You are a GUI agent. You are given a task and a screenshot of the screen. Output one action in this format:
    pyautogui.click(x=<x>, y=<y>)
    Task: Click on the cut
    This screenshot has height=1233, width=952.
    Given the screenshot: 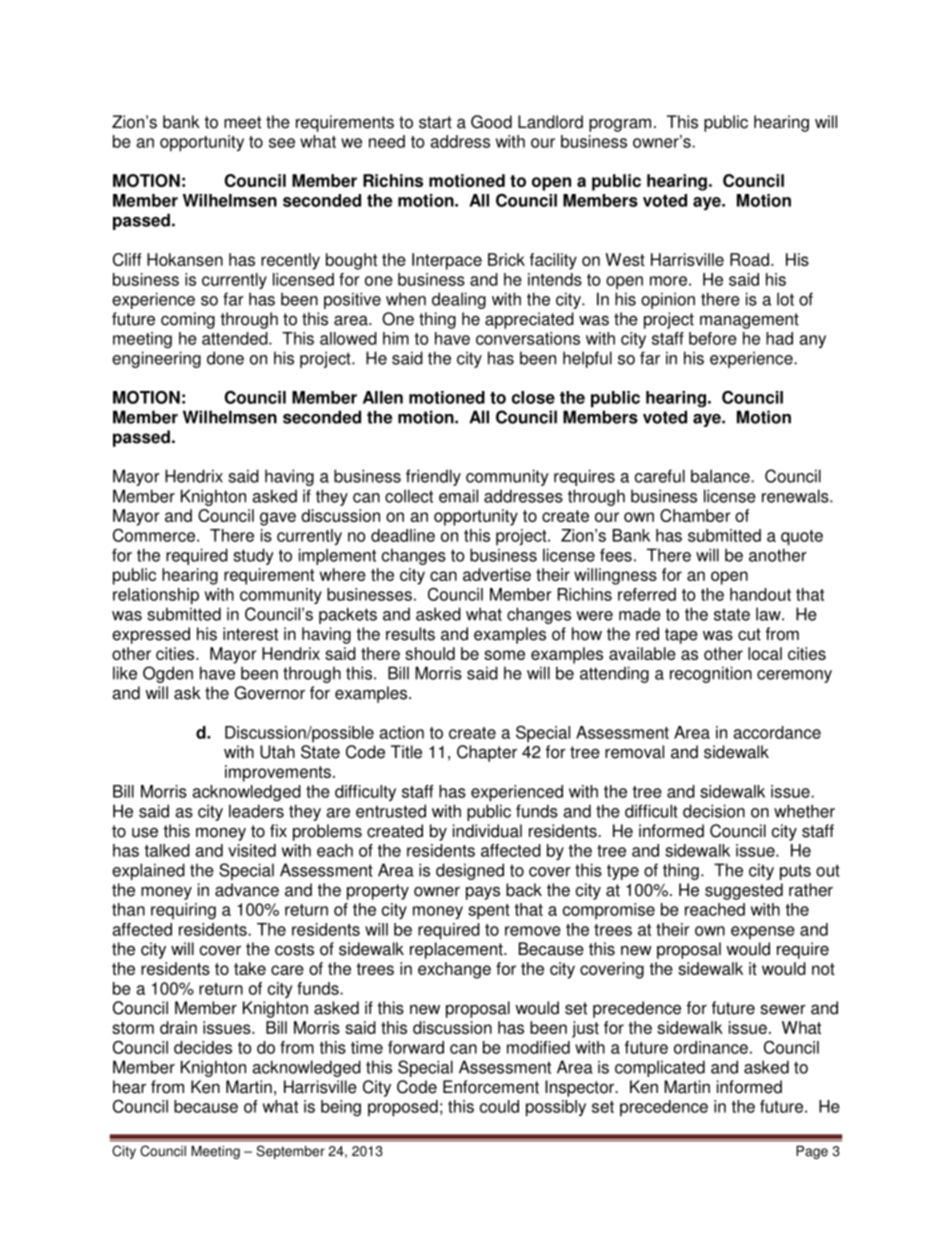 What is the action you would take?
    pyautogui.click(x=749, y=634)
